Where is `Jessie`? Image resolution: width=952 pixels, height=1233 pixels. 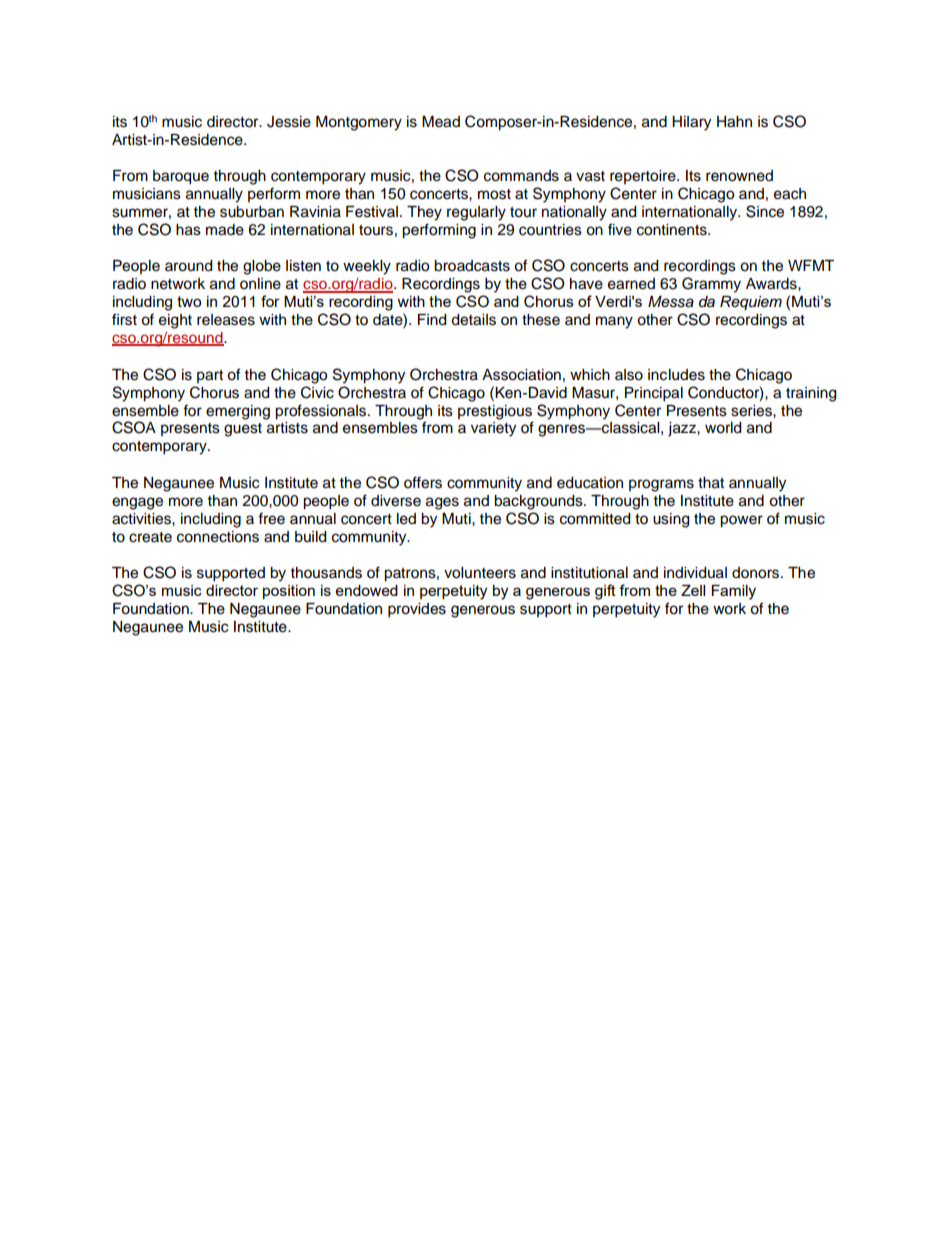
Jessie is located at coordinates (289, 122).
